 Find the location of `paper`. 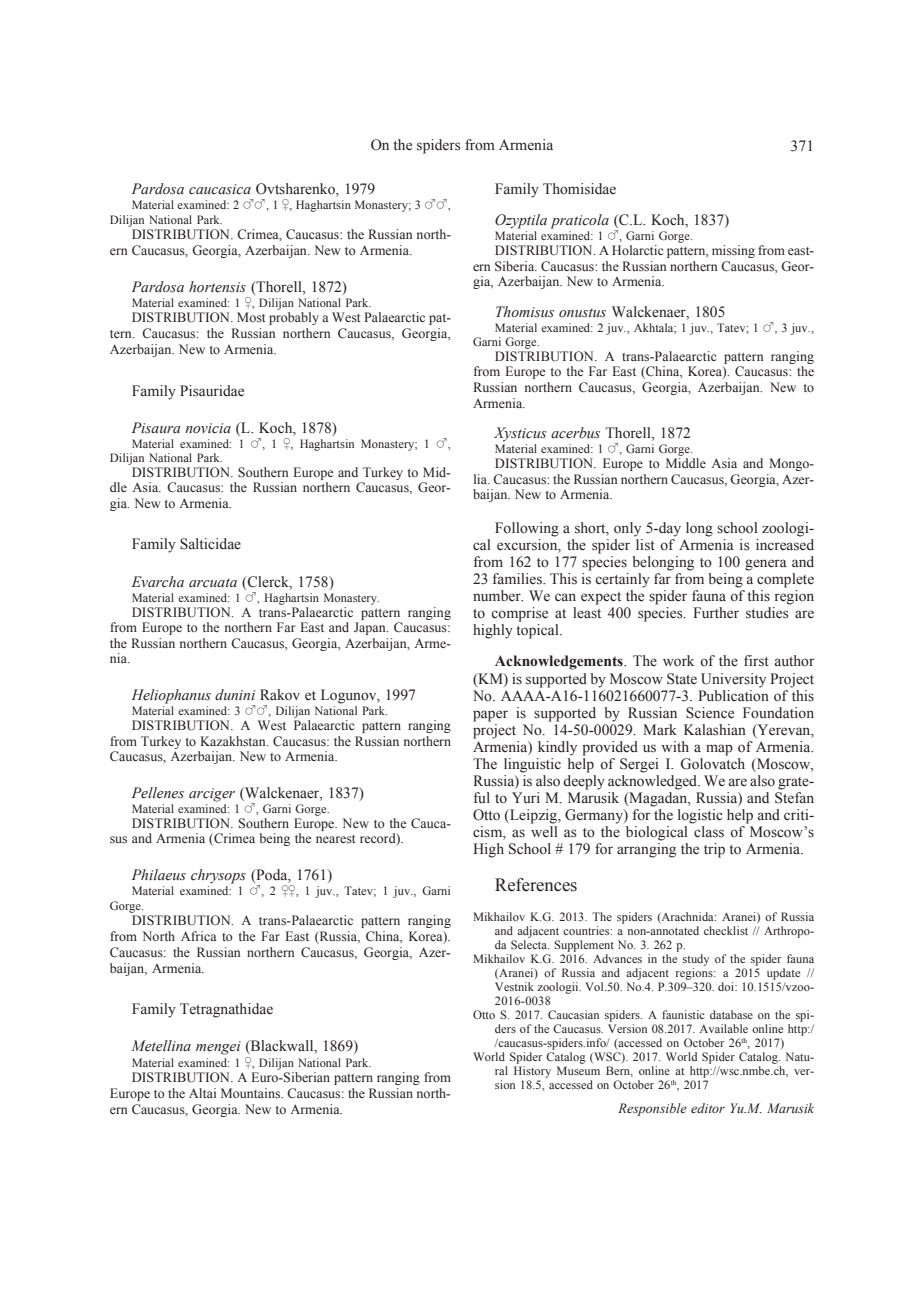

paper is located at coordinates (490, 716).
